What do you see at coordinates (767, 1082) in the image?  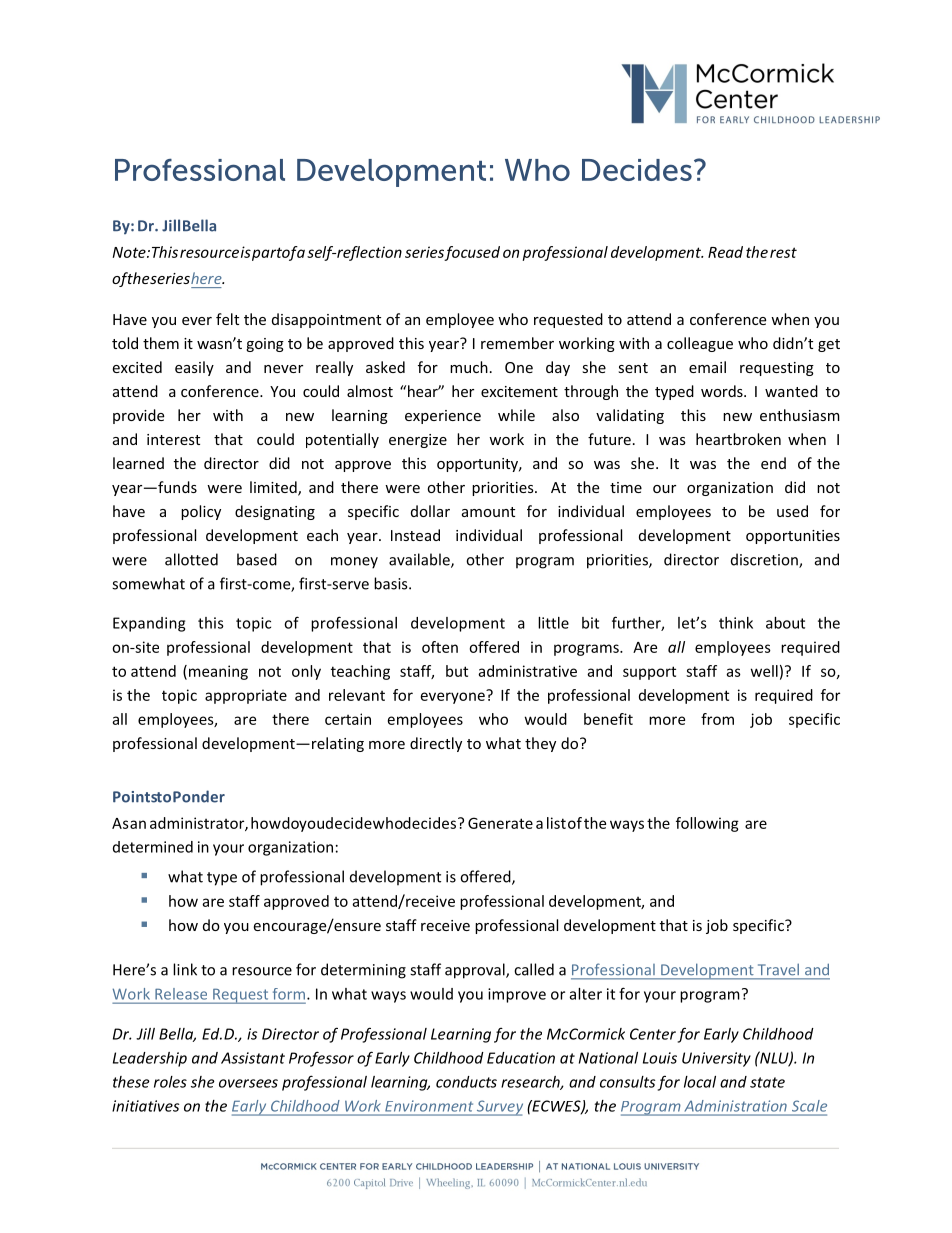 I see `state` at bounding box center [767, 1082].
